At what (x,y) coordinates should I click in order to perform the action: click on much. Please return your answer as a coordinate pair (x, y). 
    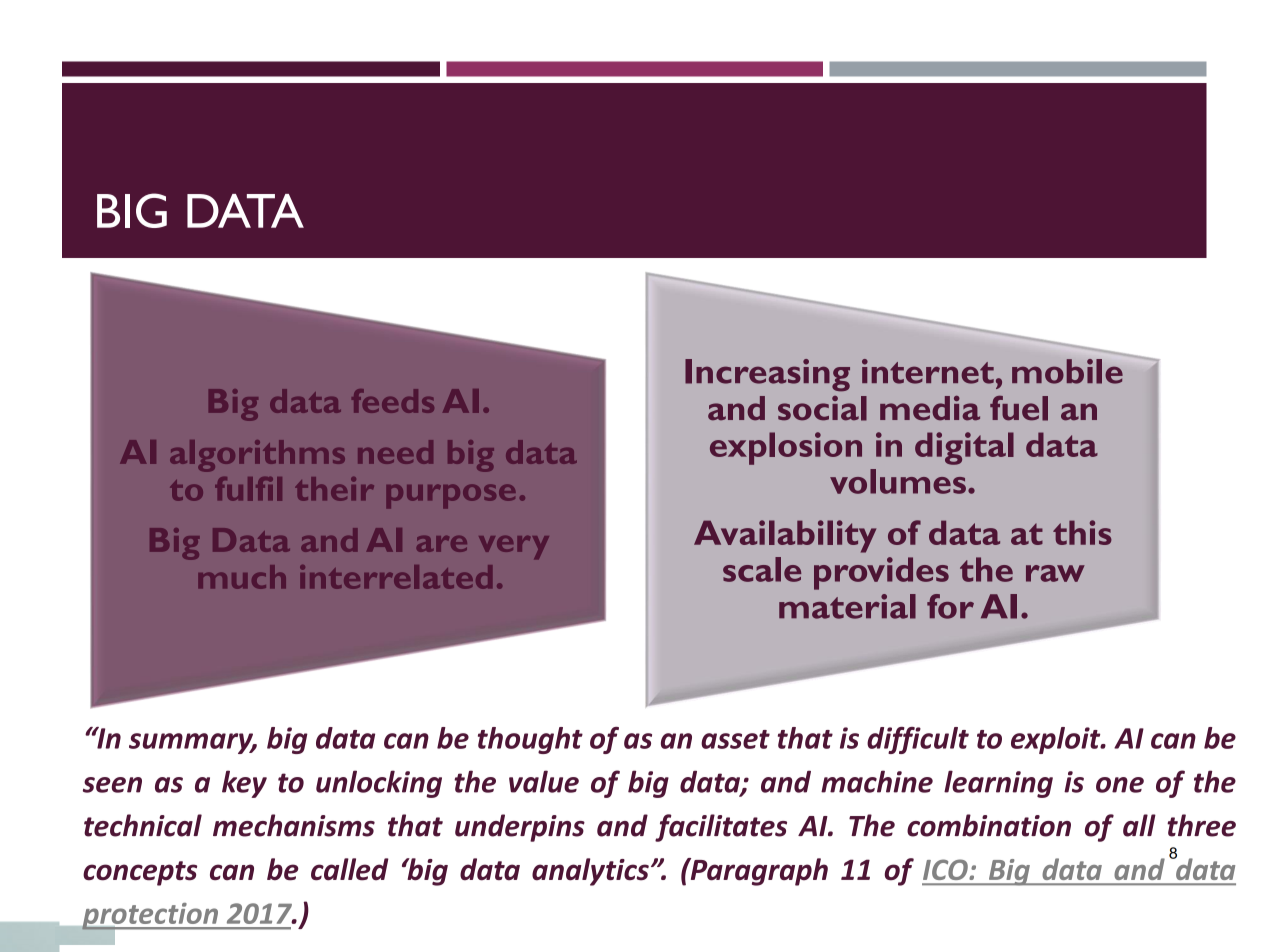
    Looking at the image, I should click on (242, 577).
